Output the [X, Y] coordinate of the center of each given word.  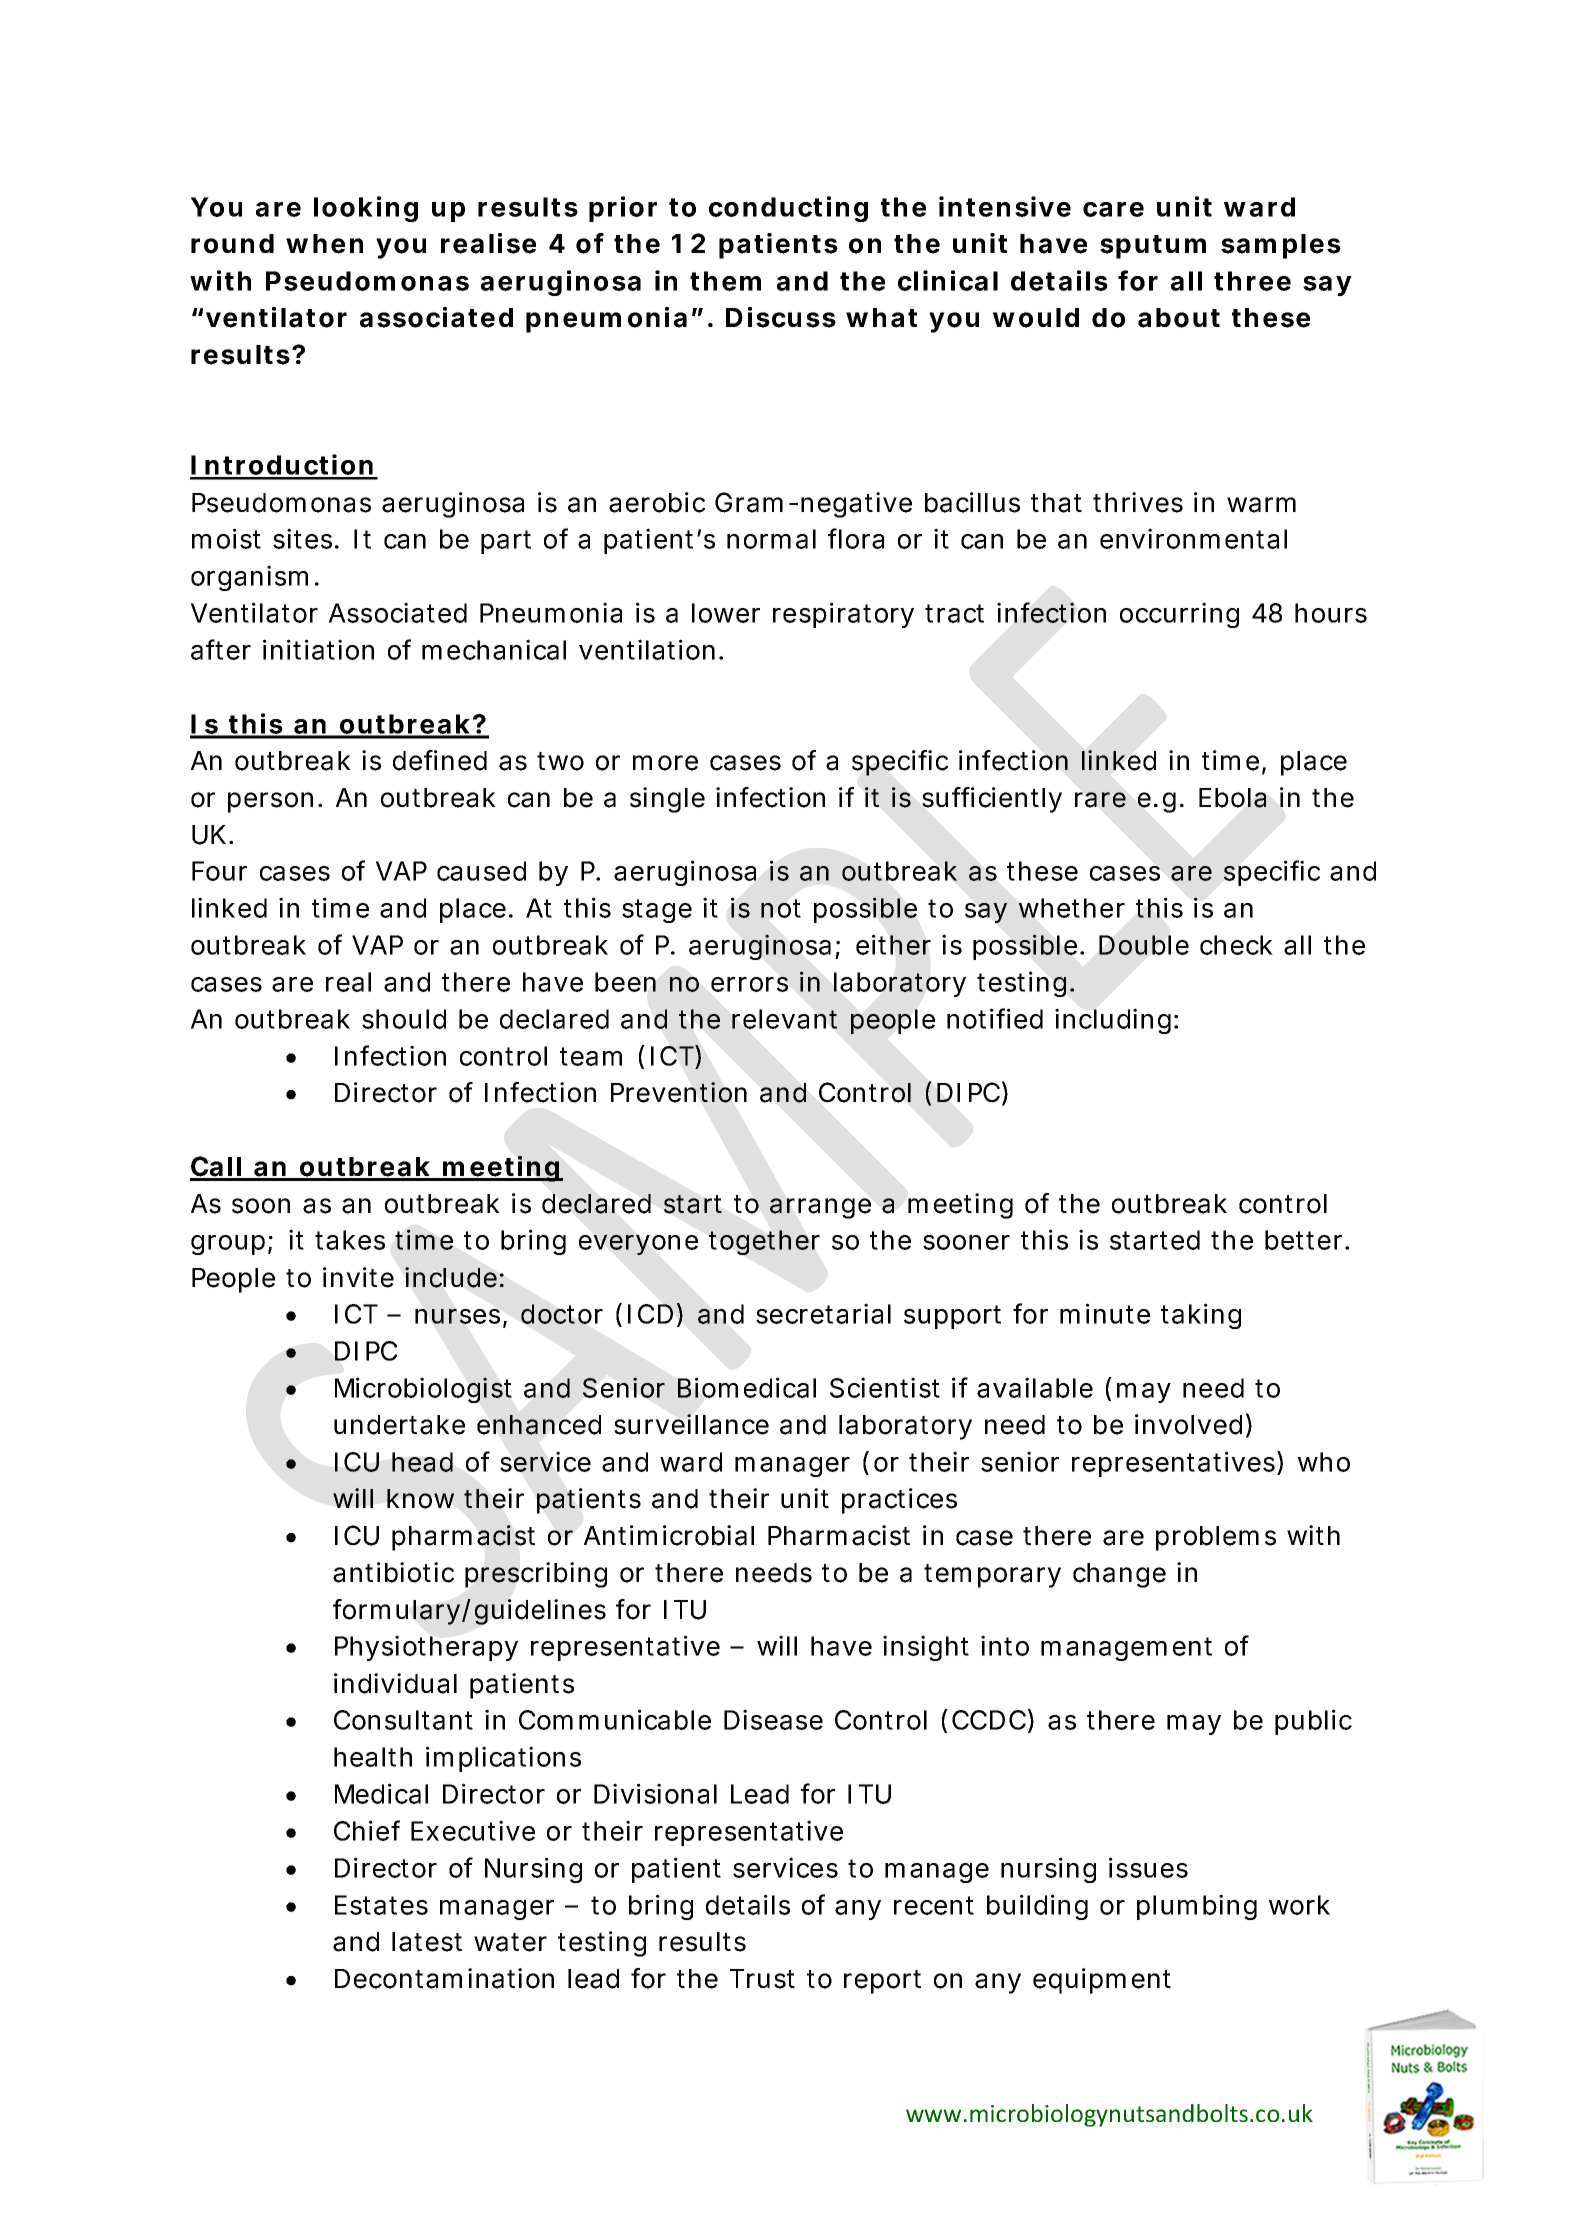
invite [358, 1277]
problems [1216, 1538]
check [1236, 945]
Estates [381, 1905]
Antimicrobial [669, 1535]
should [404, 1019]
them [725, 281]
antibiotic [393, 1572]
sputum [1153, 247]
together [764, 1242]
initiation [318, 649]
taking [1201, 1316]
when [324, 244]
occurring [1179, 615]
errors [749, 984]
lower [726, 613]
